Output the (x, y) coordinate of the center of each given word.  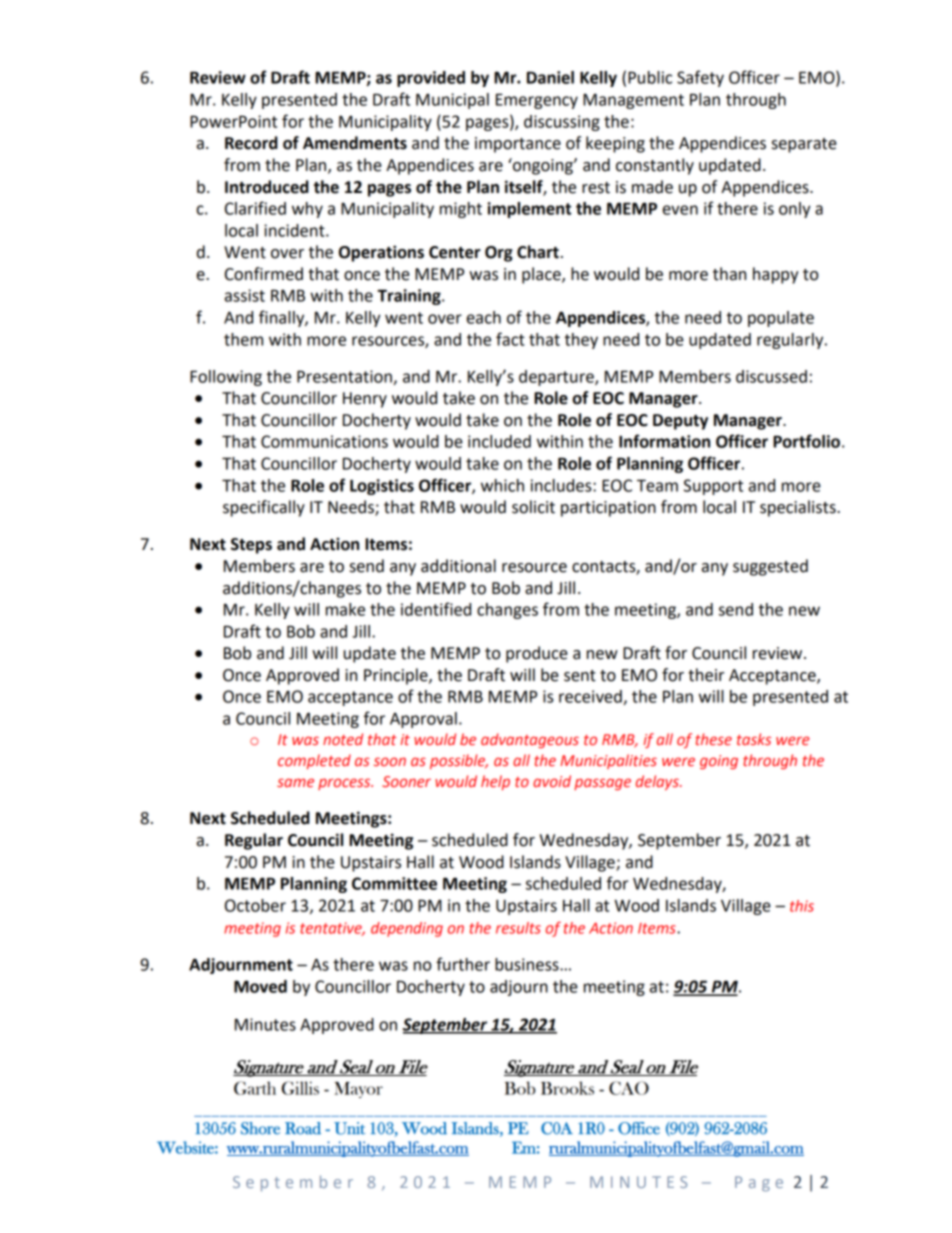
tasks (754, 739)
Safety (700, 78)
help (495, 782)
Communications (324, 441)
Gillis (300, 1088)
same (295, 782)
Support (713, 487)
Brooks (567, 1088)
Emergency (537, 101)
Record (251, 143)
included (499, 441)
